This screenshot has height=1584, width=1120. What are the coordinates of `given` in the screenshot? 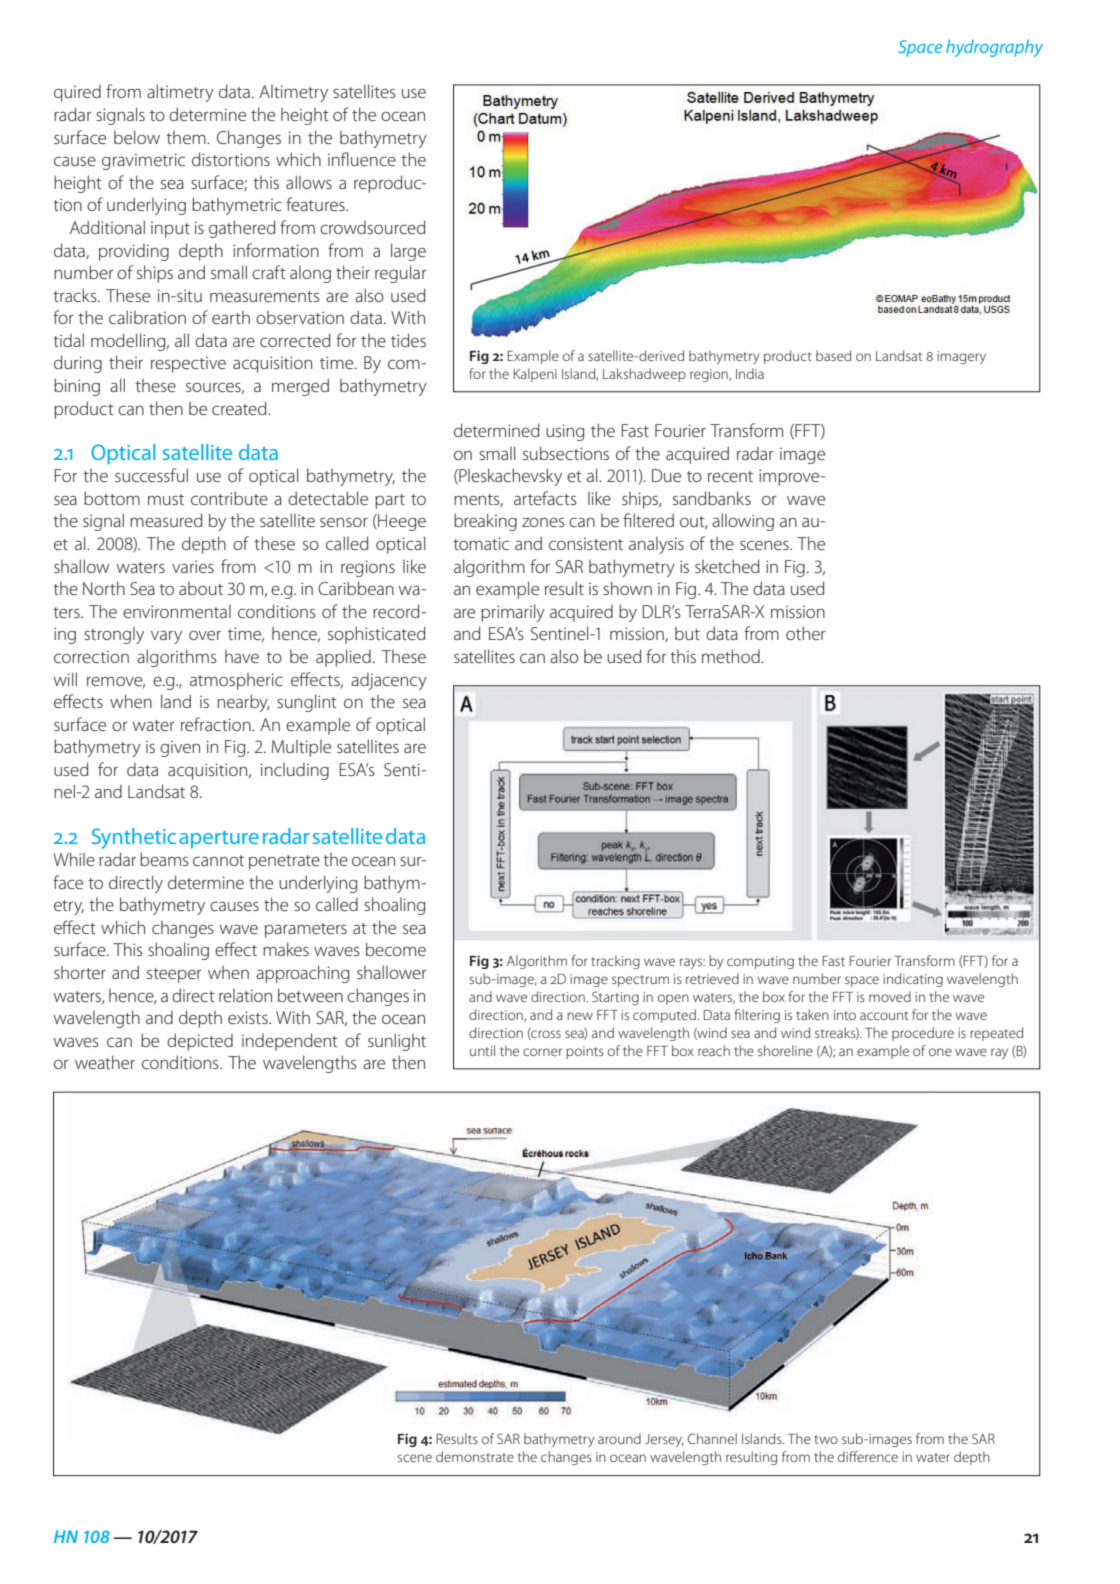 It's located at (180, 749).
